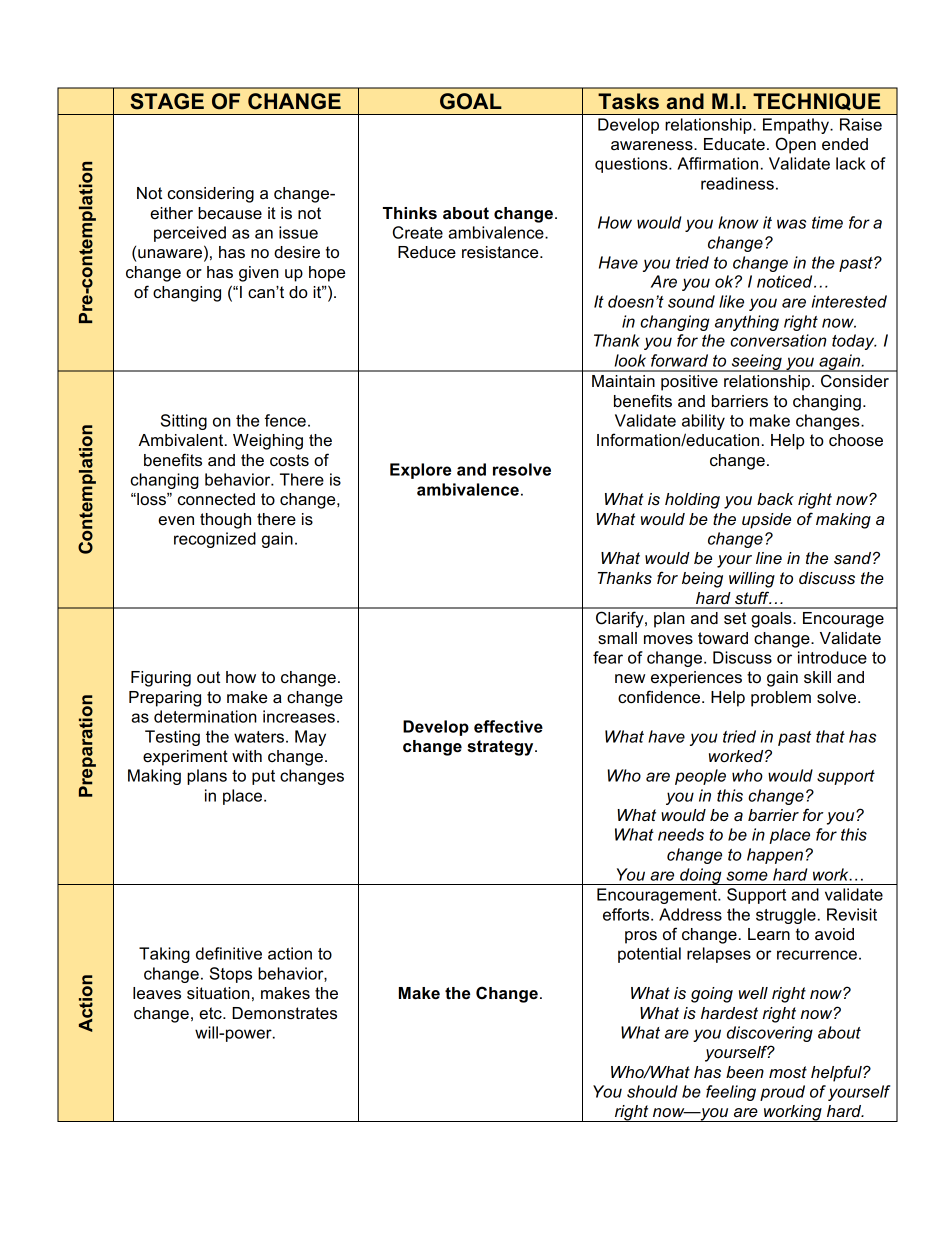  Describe the element at coordinates (420, 471) in the screenshot. I see `Explore` at that location.
